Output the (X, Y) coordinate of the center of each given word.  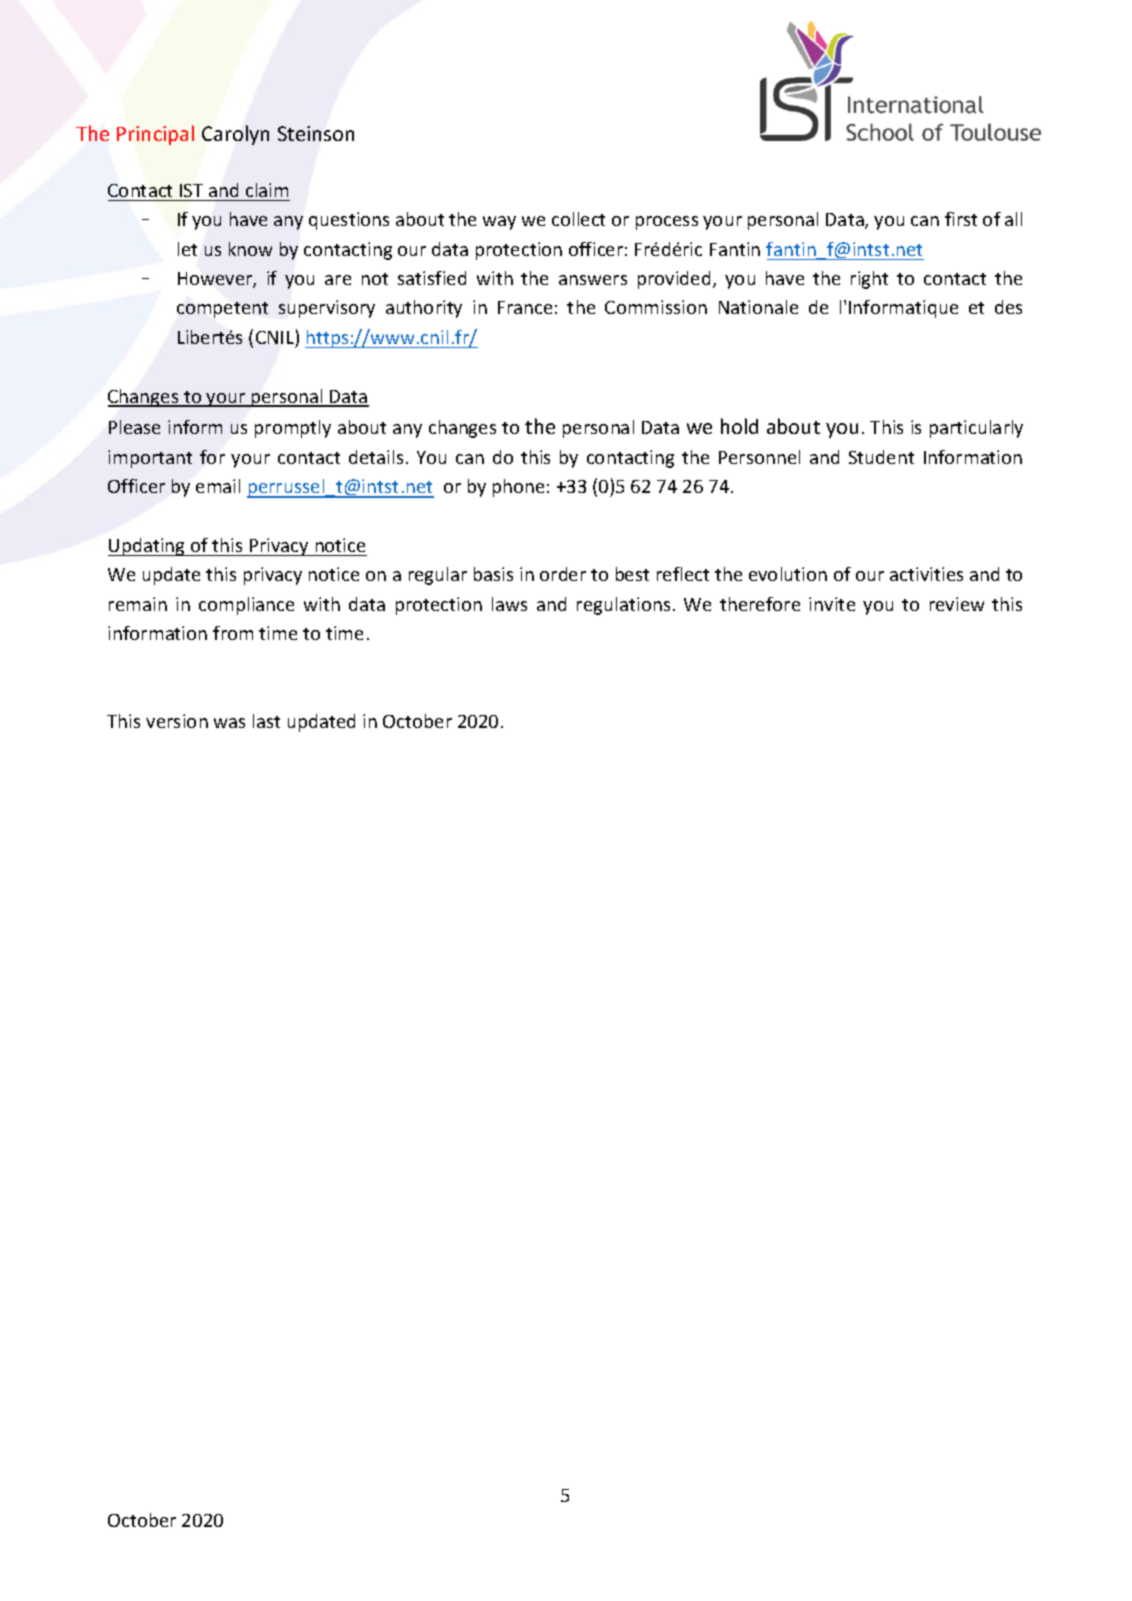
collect (578, 219)
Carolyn (235, 135)
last (266, 721)
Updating (148, 547)
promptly (293, 429)
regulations (623, 606)
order (563, 574)
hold (739, 426)
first (961, 219)
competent (222, 310)
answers (593, 280)
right (869, 280)
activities (926, 574)
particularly (976, 429)
